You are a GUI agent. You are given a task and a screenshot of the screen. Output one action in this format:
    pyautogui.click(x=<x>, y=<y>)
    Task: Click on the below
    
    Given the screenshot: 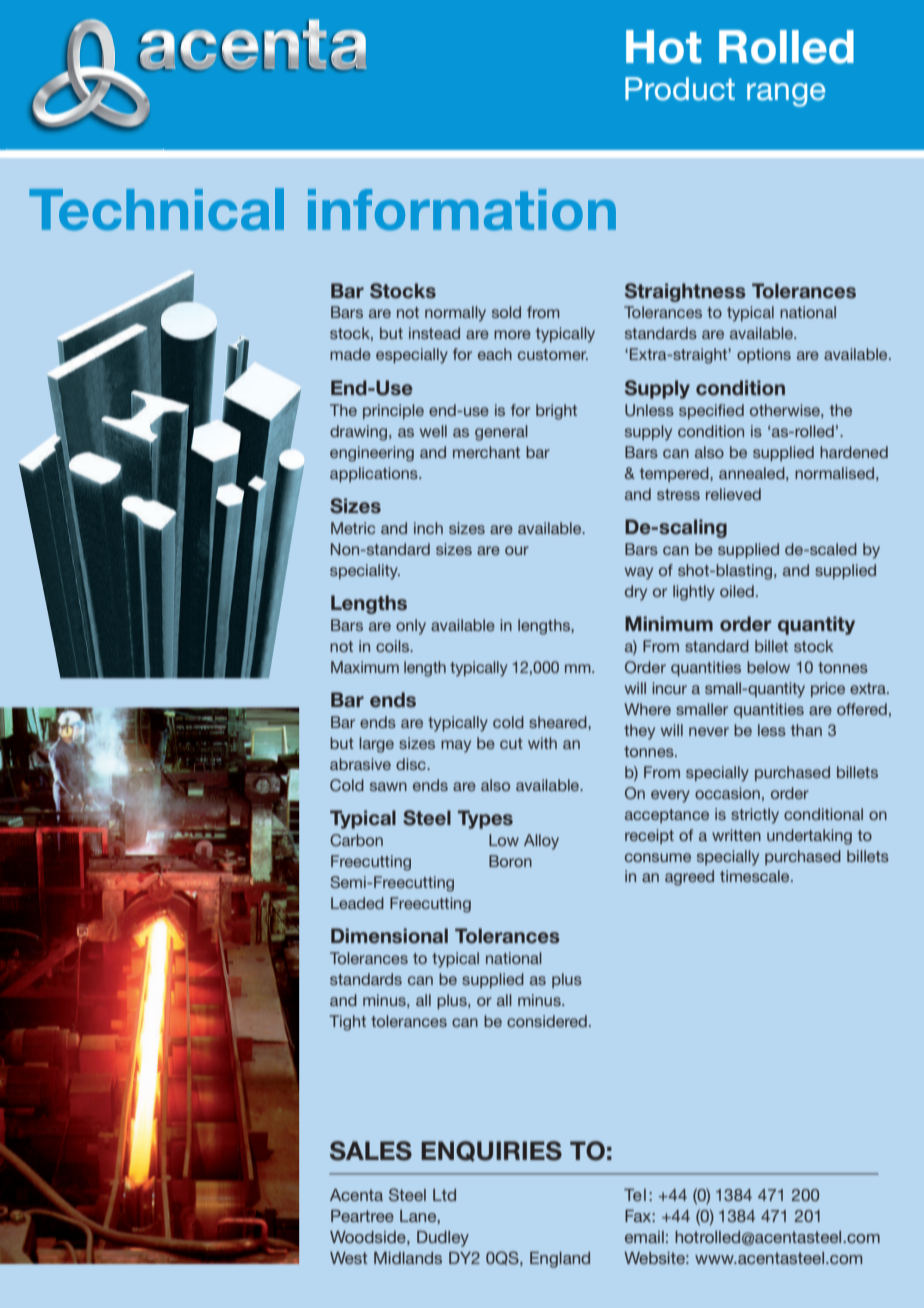 What is the action you would take?
    pyautogui.click(x=768, y=667)
